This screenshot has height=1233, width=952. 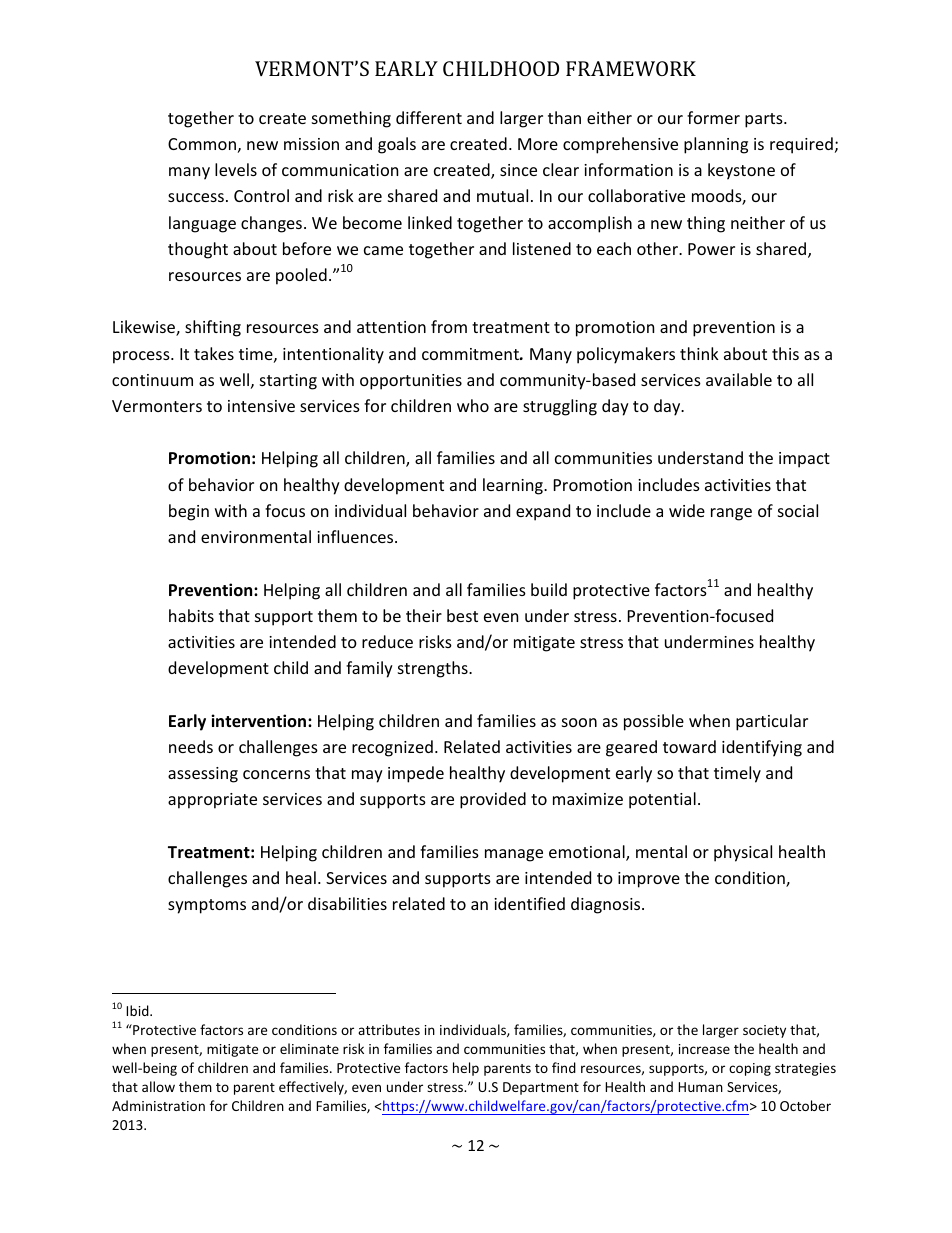 I want to click on provided, so click(x=493, y=800).
